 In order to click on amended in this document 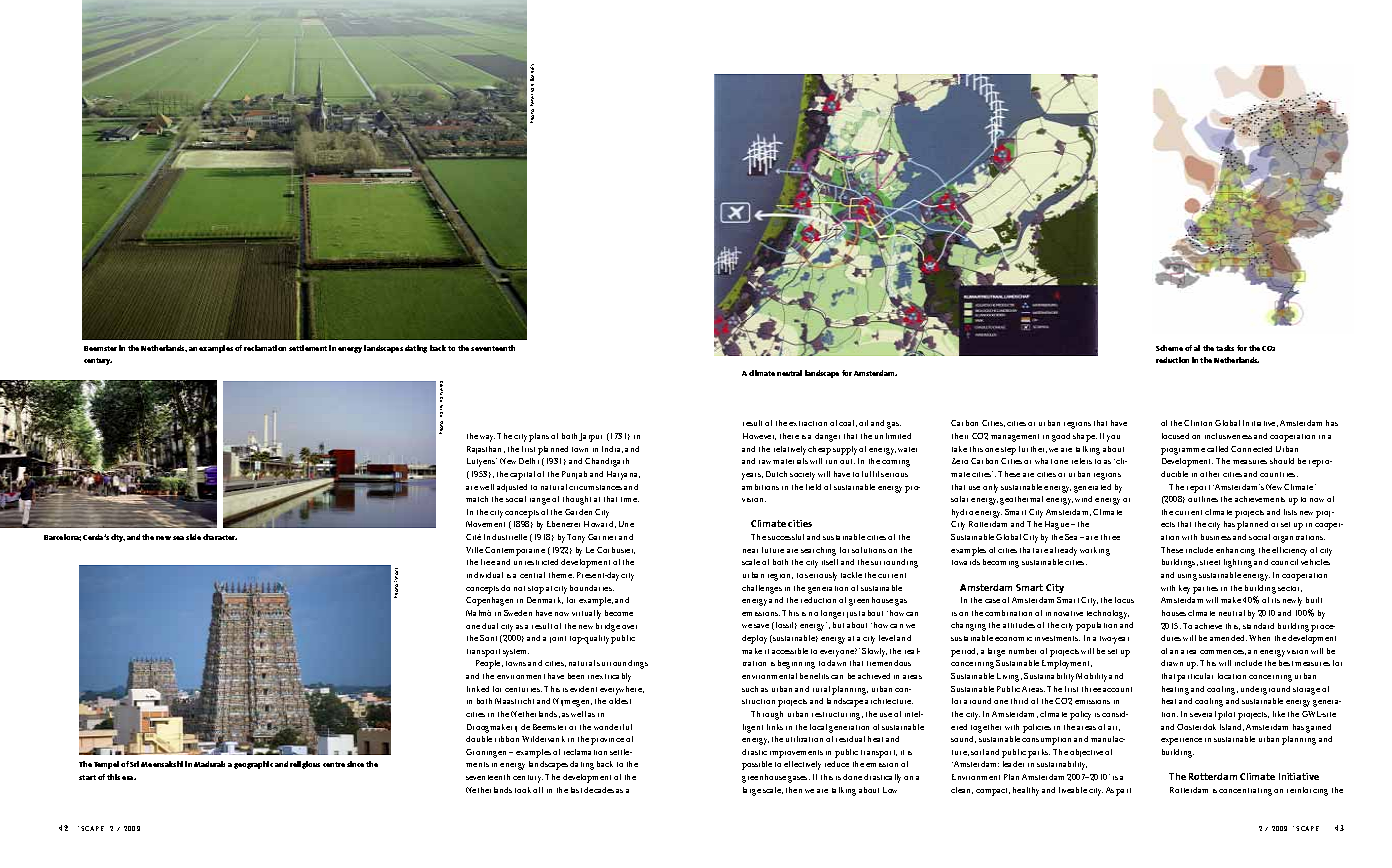, I will do `click(1228, 638)`.
